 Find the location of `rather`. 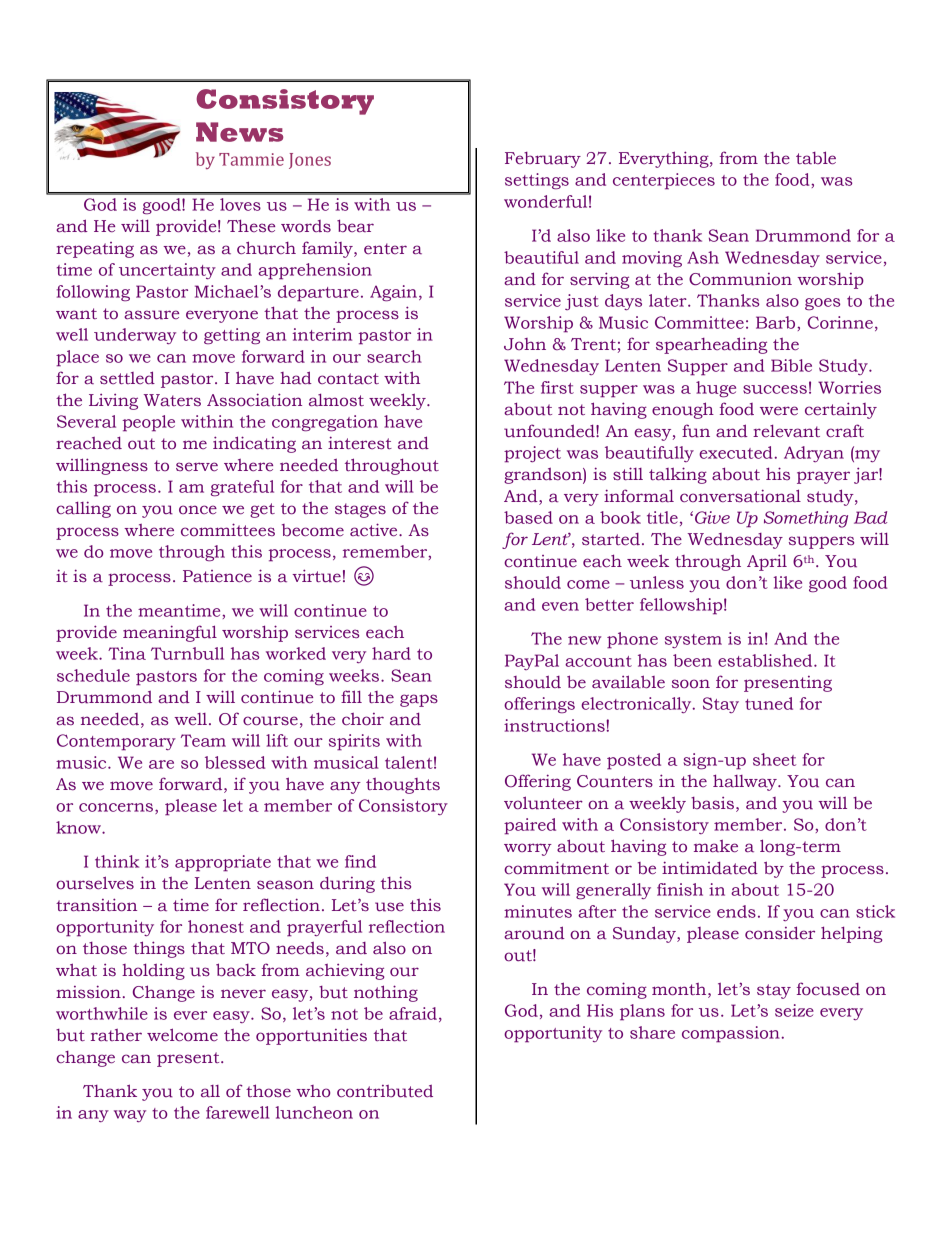

rather is located at coordinates (116, 1035).
